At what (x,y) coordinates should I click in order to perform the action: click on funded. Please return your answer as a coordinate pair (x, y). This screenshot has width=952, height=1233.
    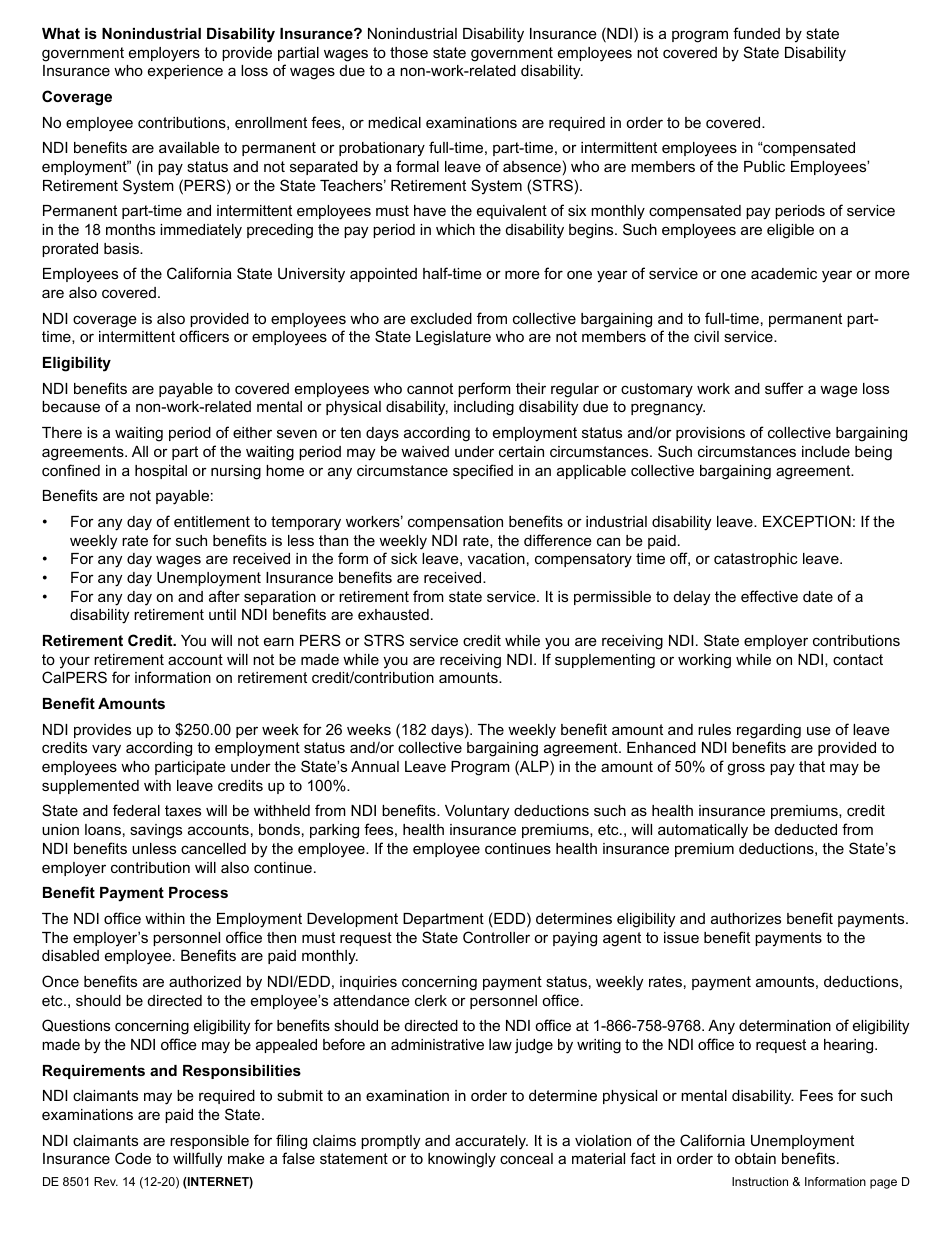
    Looking at the image, I should click on (756, 33).
